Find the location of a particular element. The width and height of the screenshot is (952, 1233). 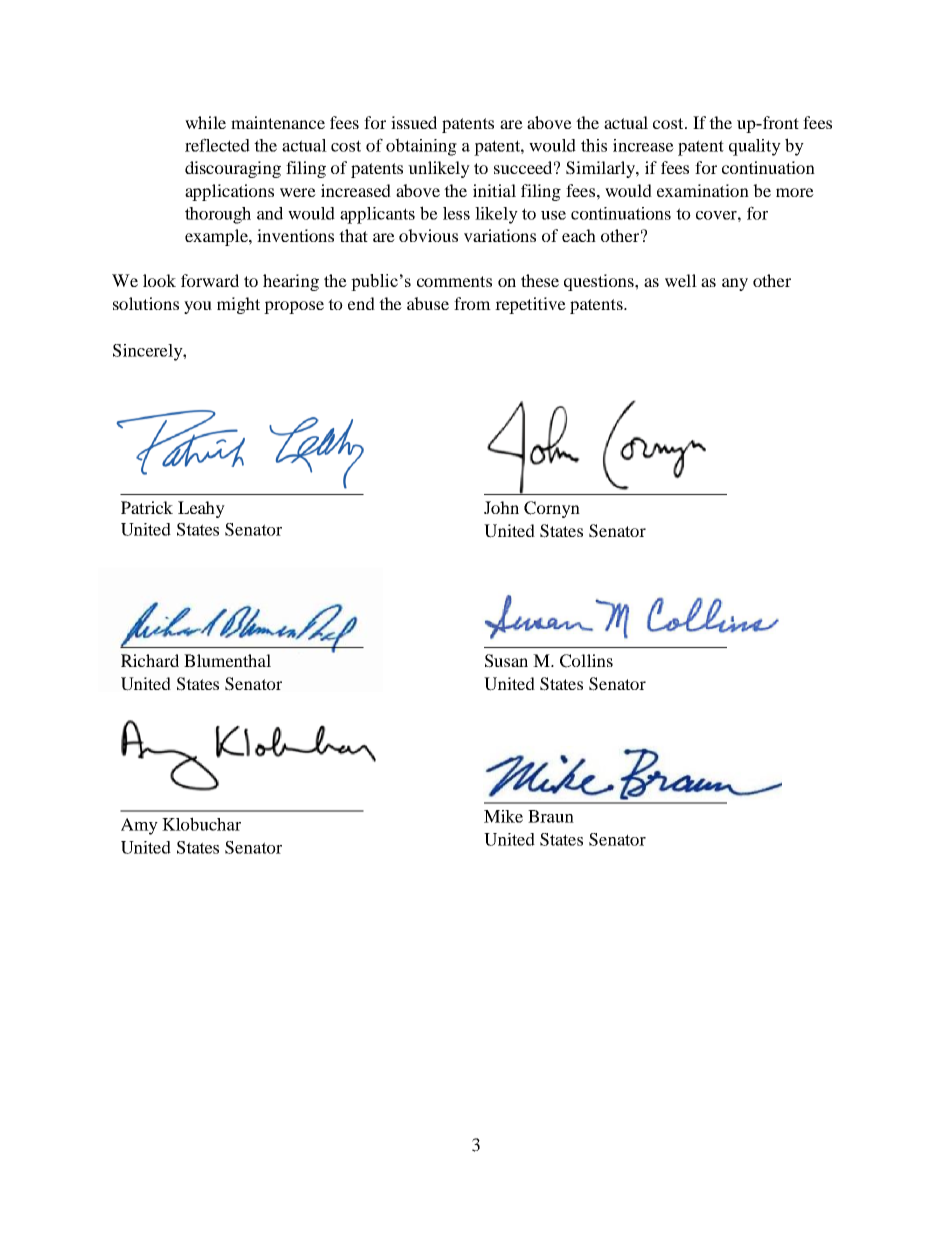

Amy is located at coordinates (139, 826).
